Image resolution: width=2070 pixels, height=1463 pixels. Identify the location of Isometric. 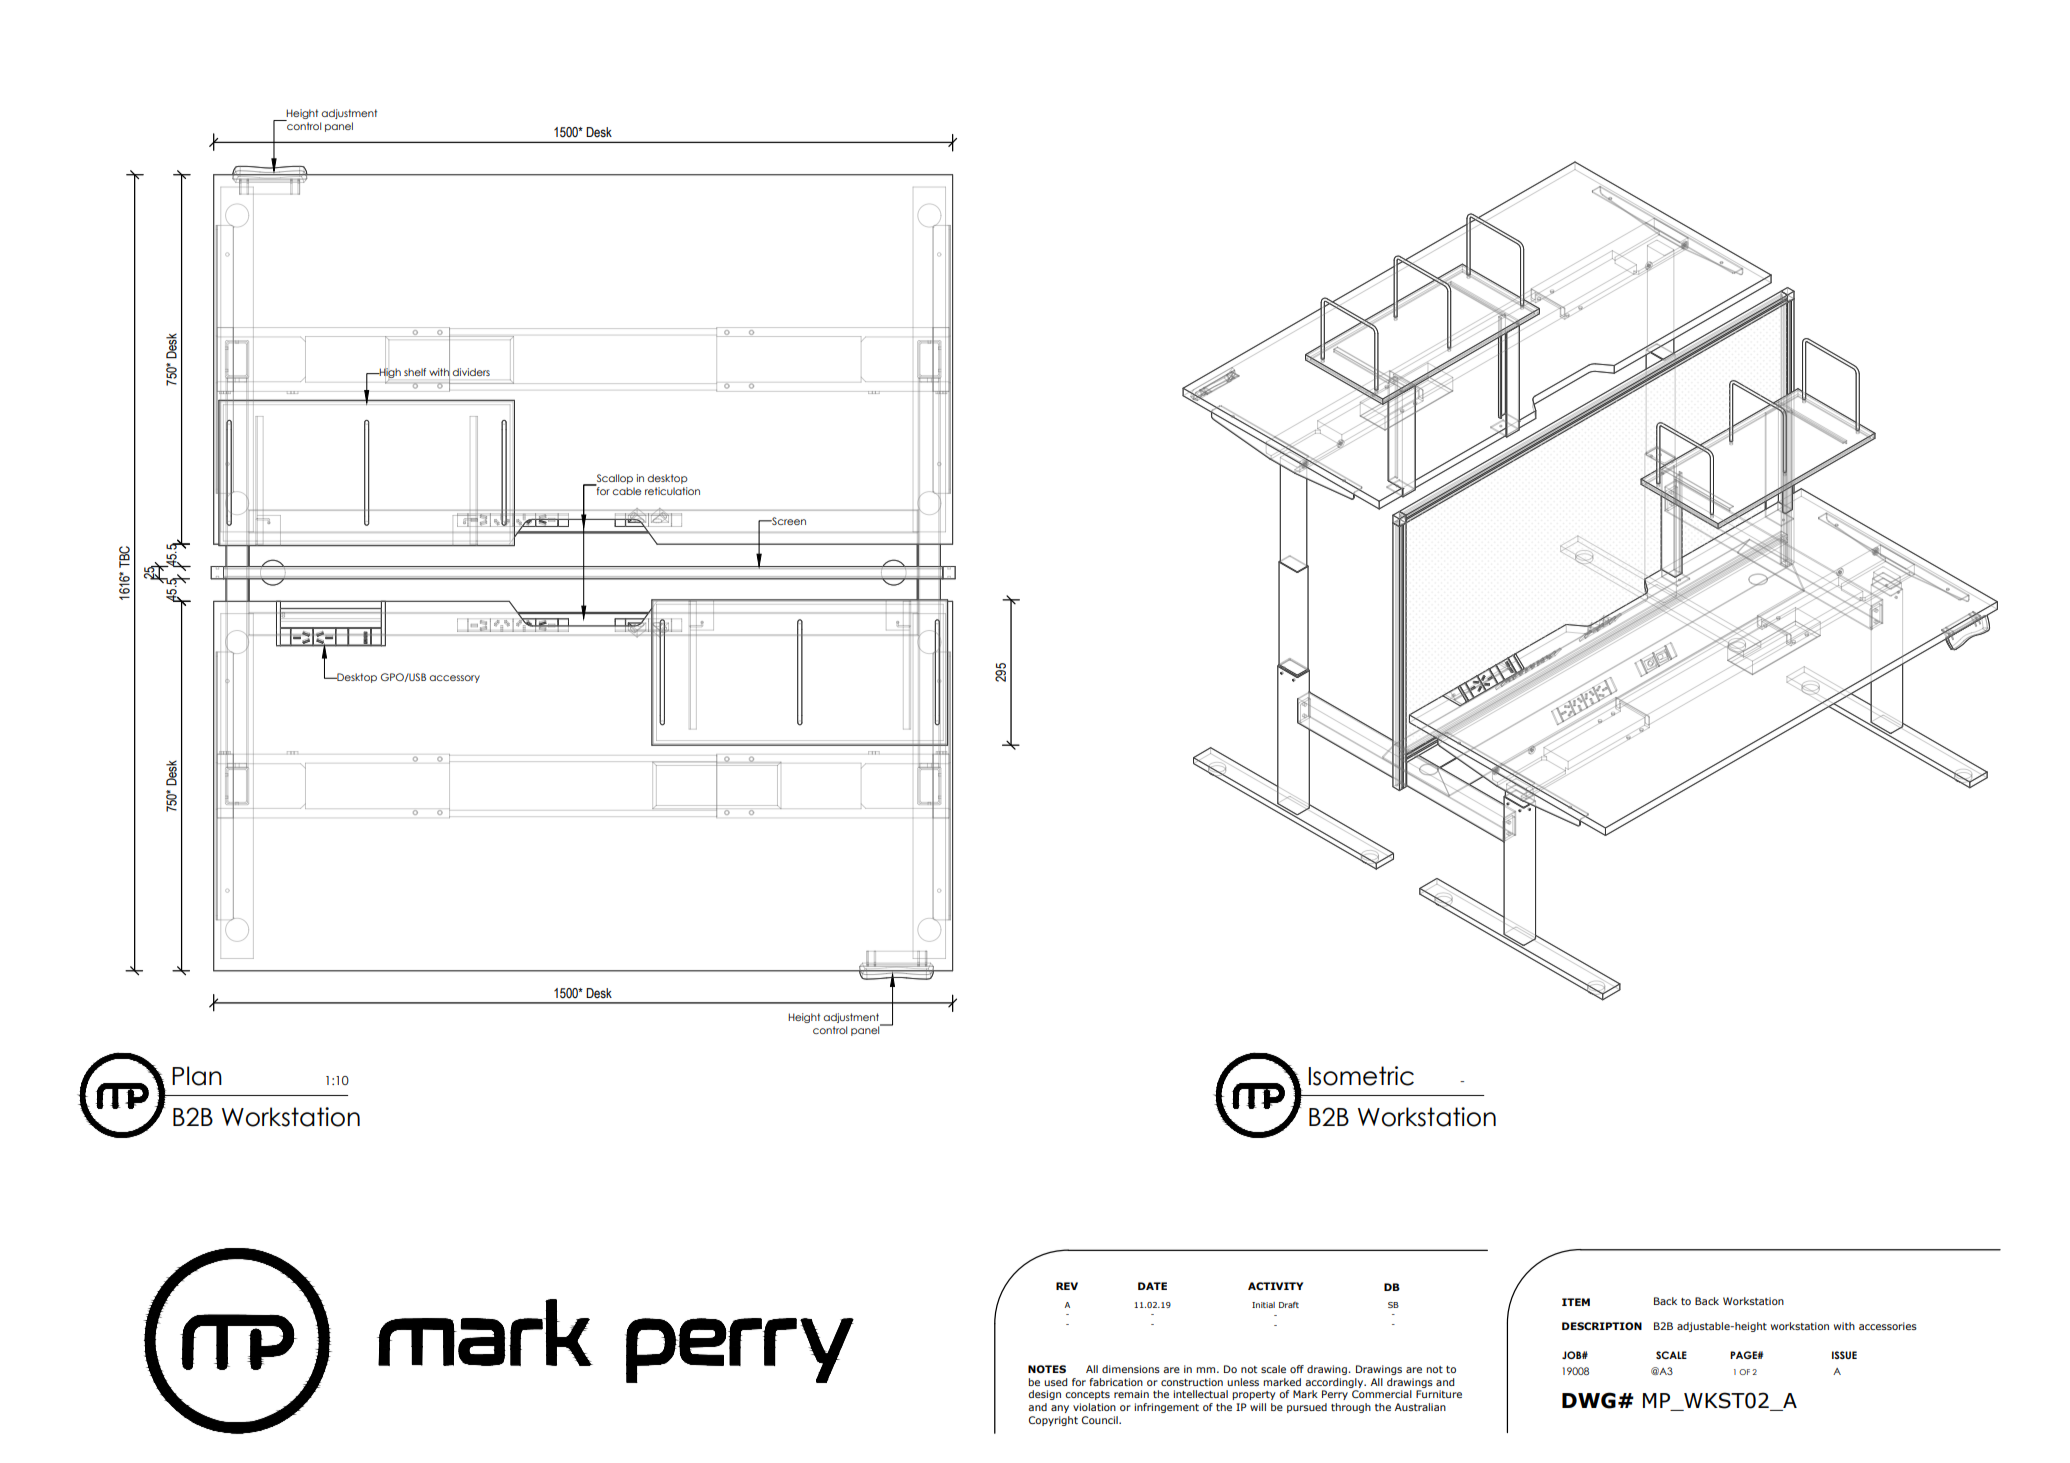
(1361, 1076).
